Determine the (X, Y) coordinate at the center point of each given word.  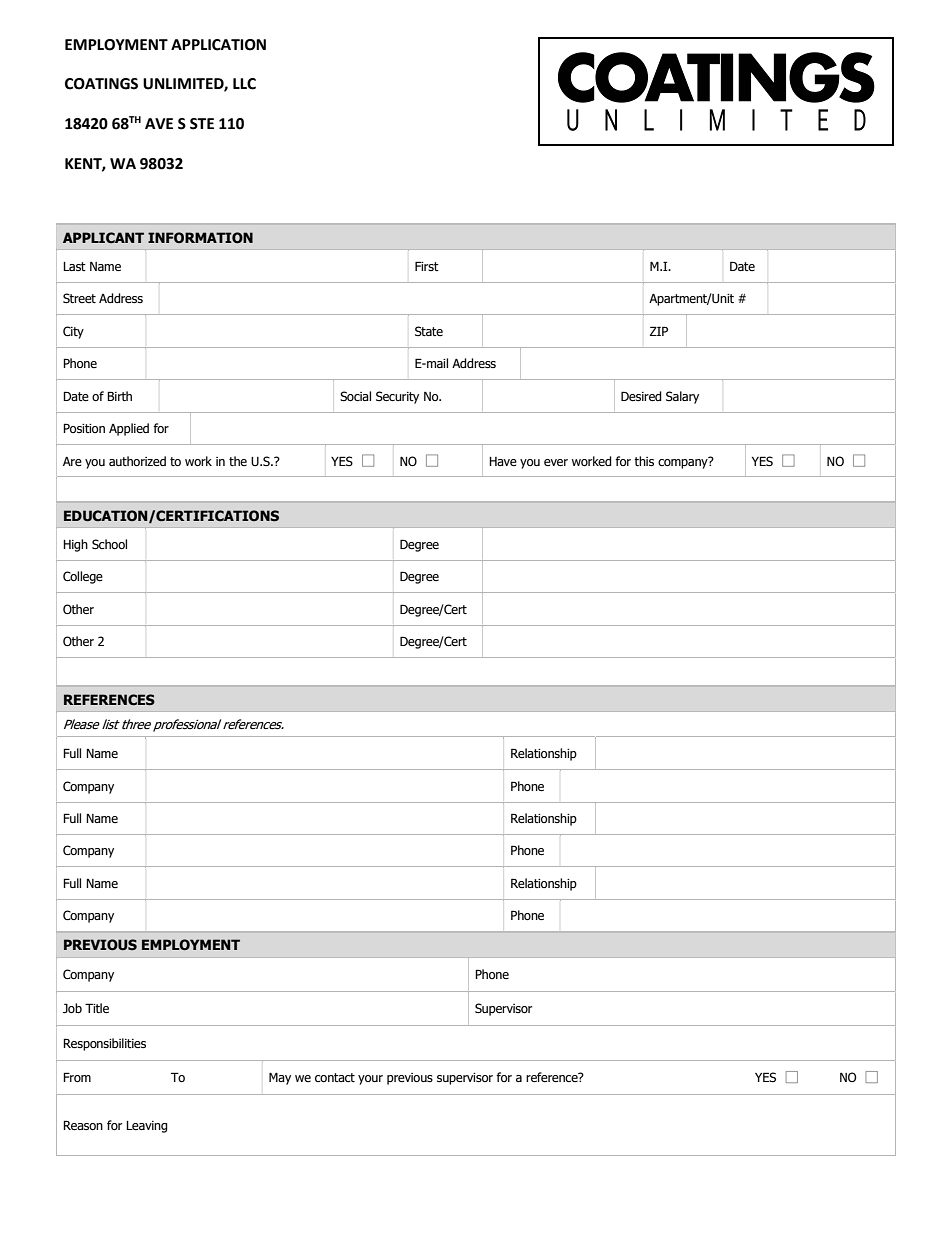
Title (97, 1008)
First (427, 266)
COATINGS (101, 84)
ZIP (659, 331)
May (280, 1078)
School (109, 544)
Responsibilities (104, 1044)
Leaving (147, 1127)
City (73, 332)
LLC (244, 84)
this (644, 461)
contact (335, 1077)
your (370, 1080)
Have (503, 461)
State (429, 331)
